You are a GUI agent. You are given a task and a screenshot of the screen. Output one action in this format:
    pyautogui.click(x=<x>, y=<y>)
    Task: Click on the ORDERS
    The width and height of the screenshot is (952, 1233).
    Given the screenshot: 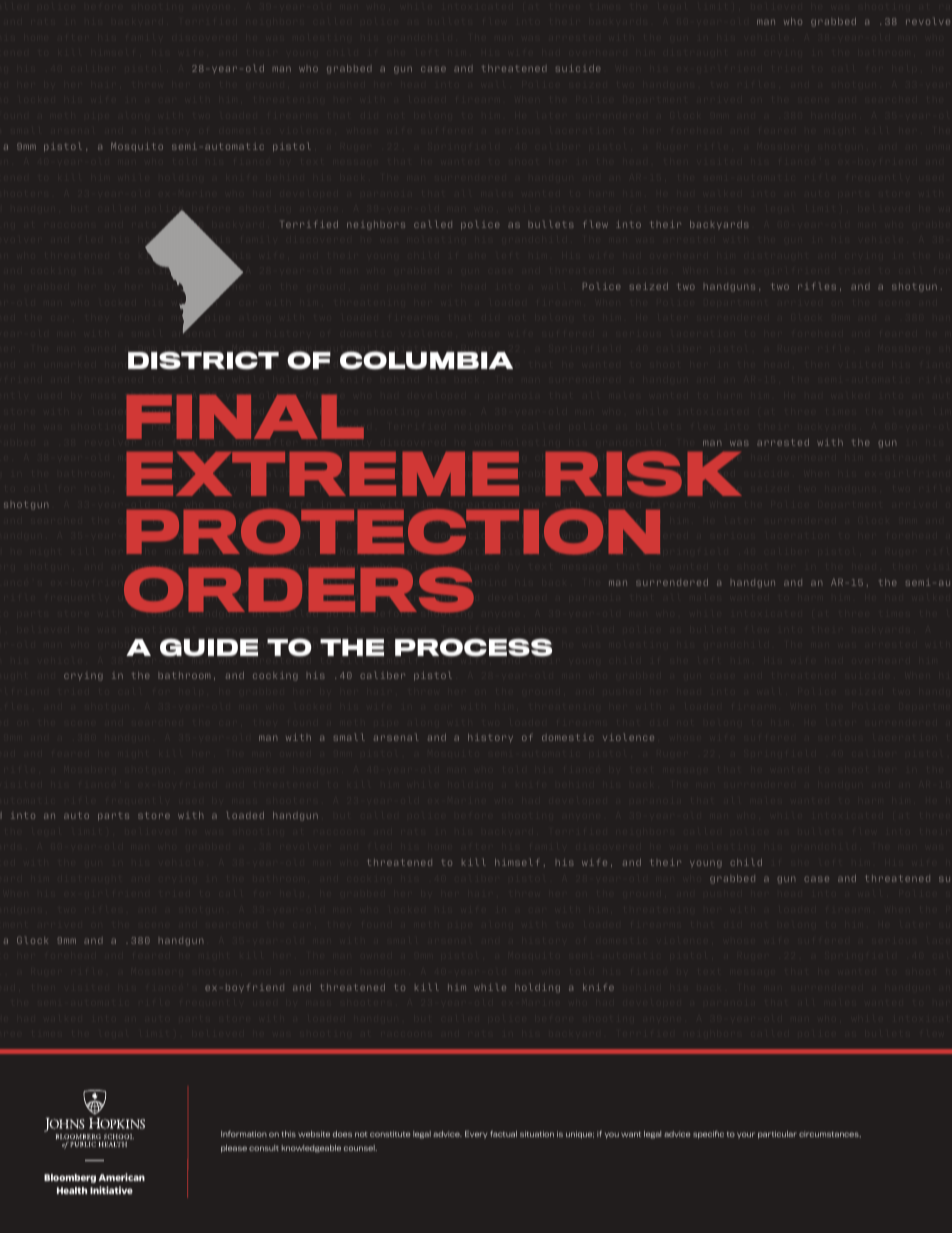 What is the action you would take?
    pyautogui.click(x=299, y=590)
